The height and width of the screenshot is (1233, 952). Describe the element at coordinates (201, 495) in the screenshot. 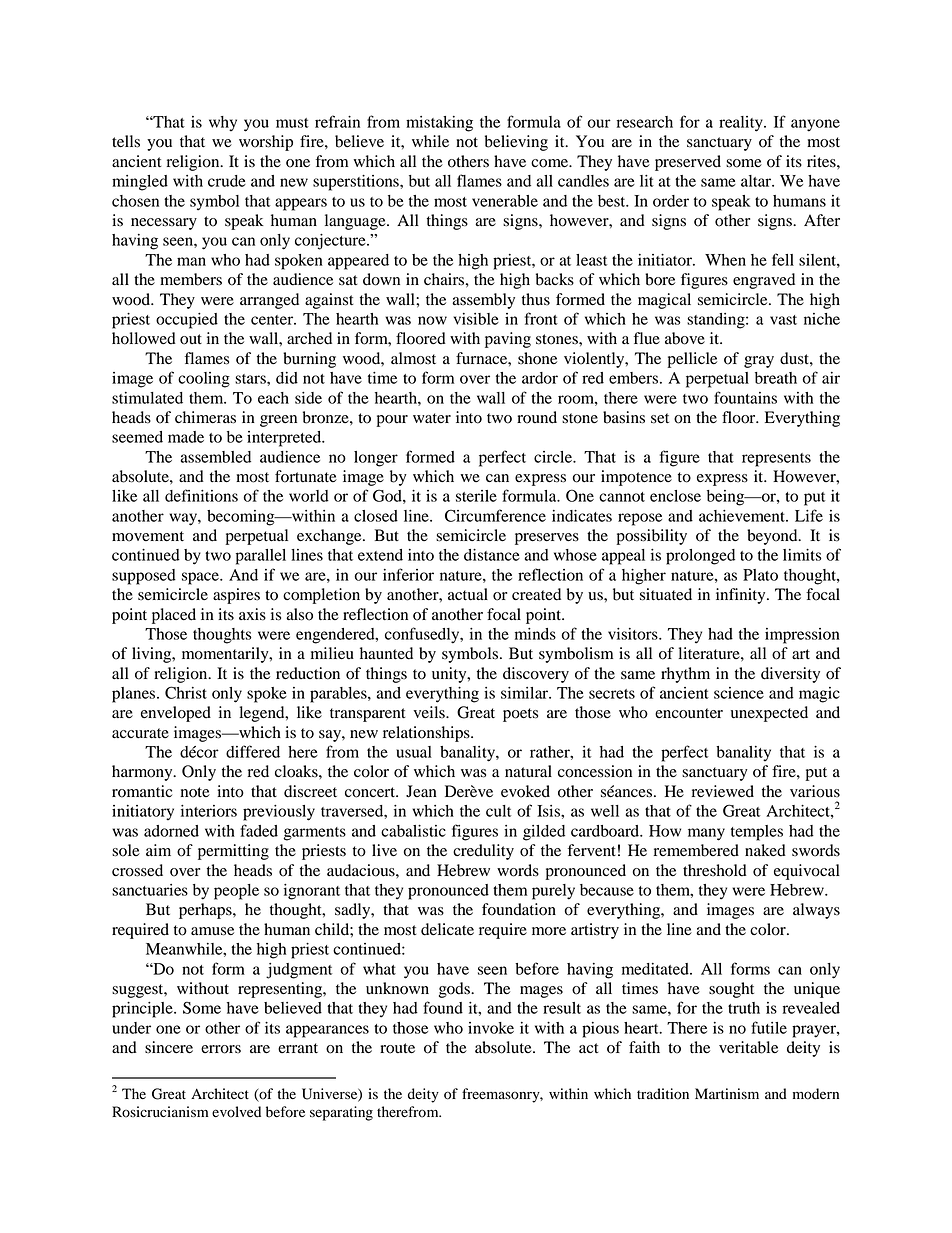

I see `definitions` at that location.
